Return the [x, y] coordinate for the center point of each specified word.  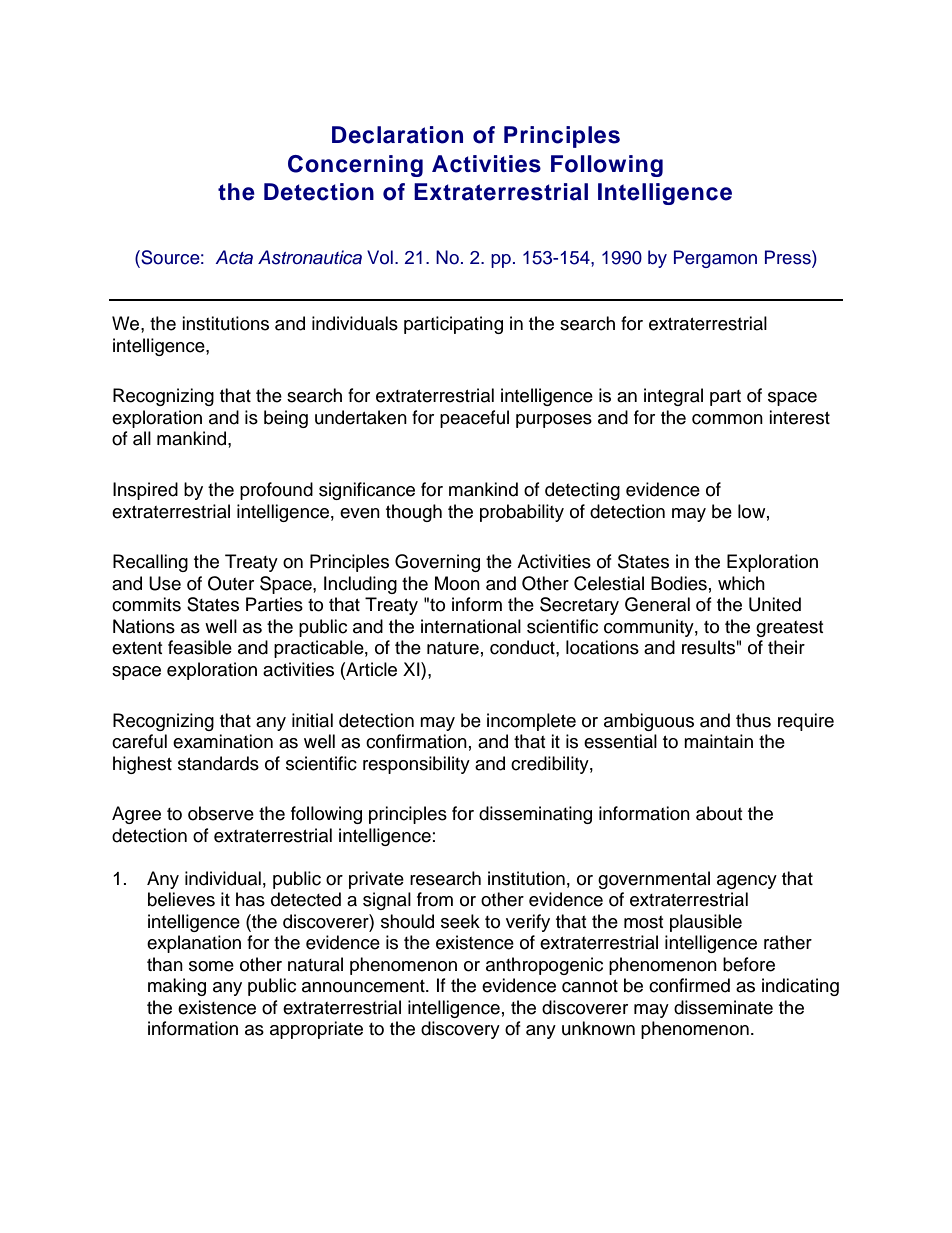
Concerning [355, 166]
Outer [231, 583]
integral [673, 397]
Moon [457, 583]
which [741, 583]
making [177, 987]
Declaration [397, 135]
